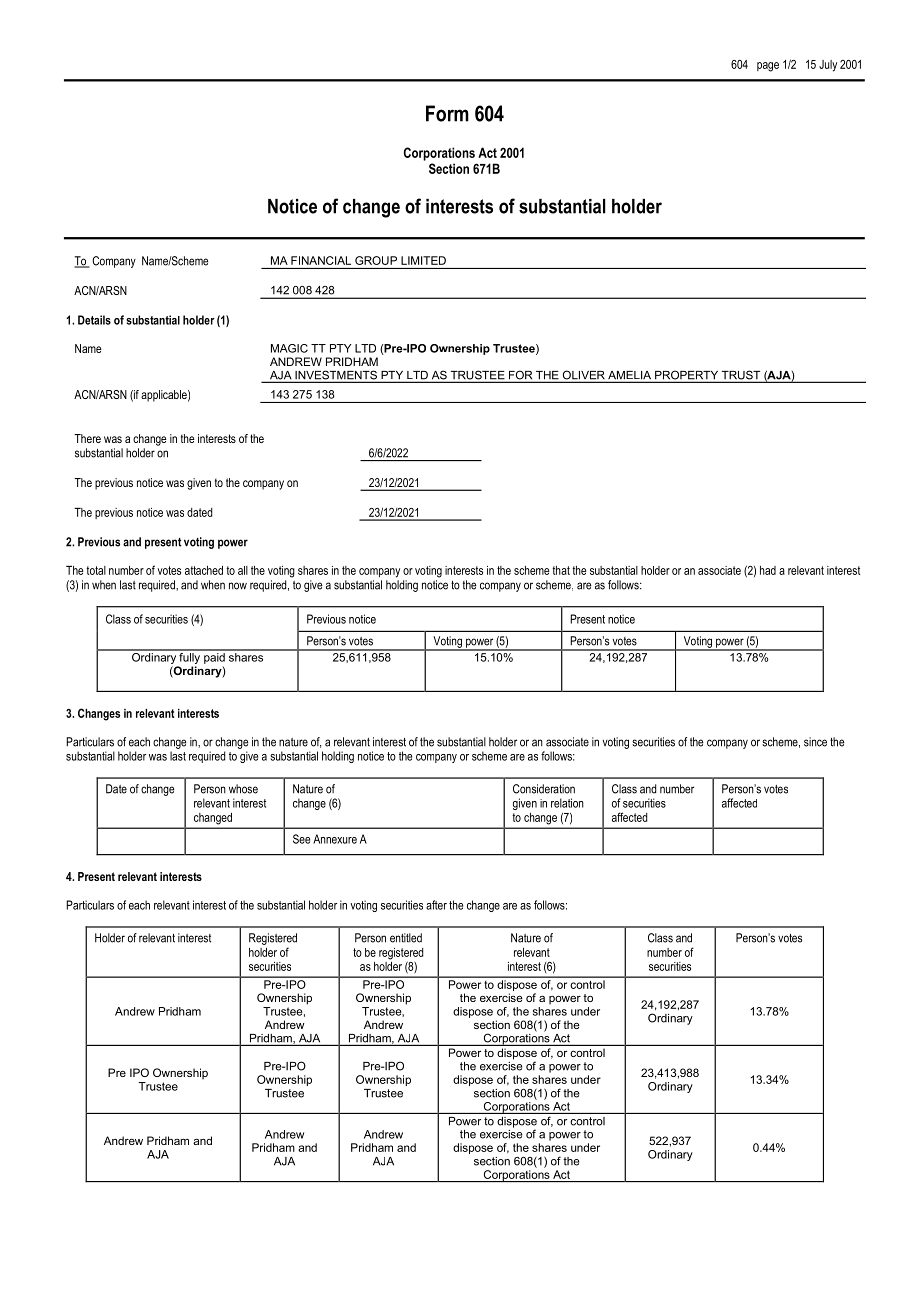 The width and height of the screenshot is (924, 1308). What do you see at coordinates (301, 839) in the screenshot?
I see `See` at bounding box center [301, 839].
